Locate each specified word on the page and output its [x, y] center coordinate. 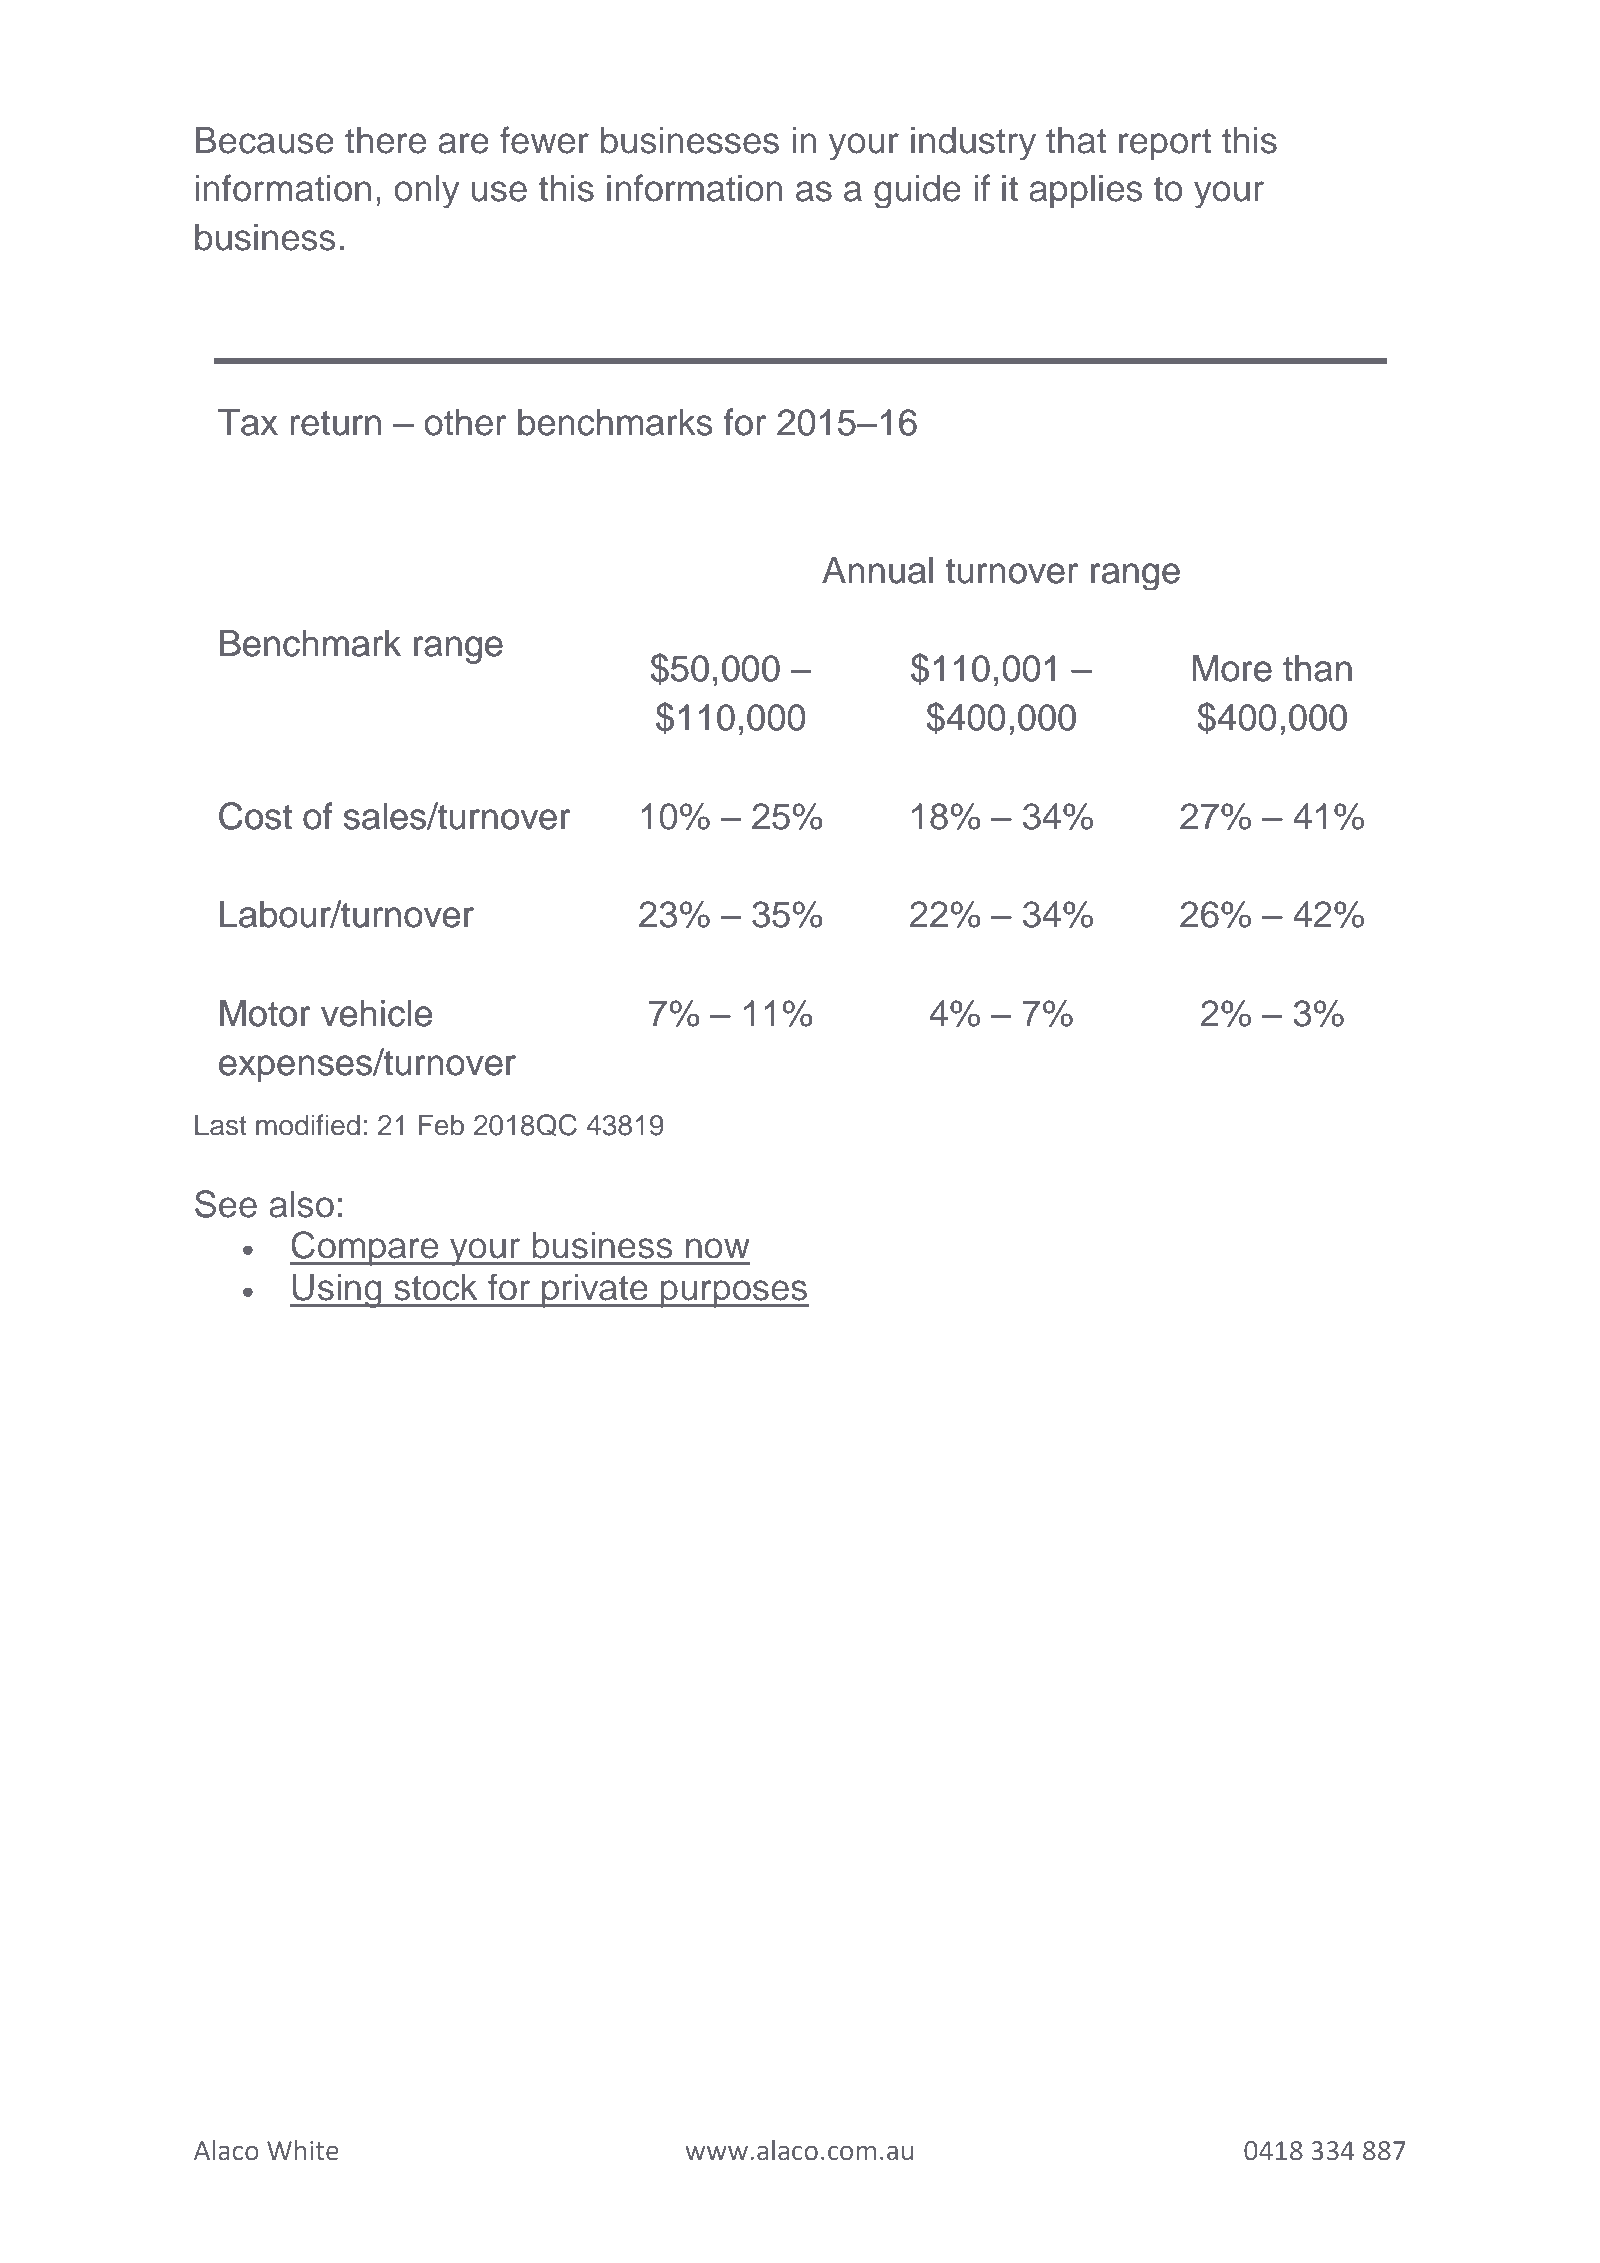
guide [917, 191]
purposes [734, 1294]
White [303, 2150]
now [718, 1248]
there [385, 140]
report [1165, 144]
